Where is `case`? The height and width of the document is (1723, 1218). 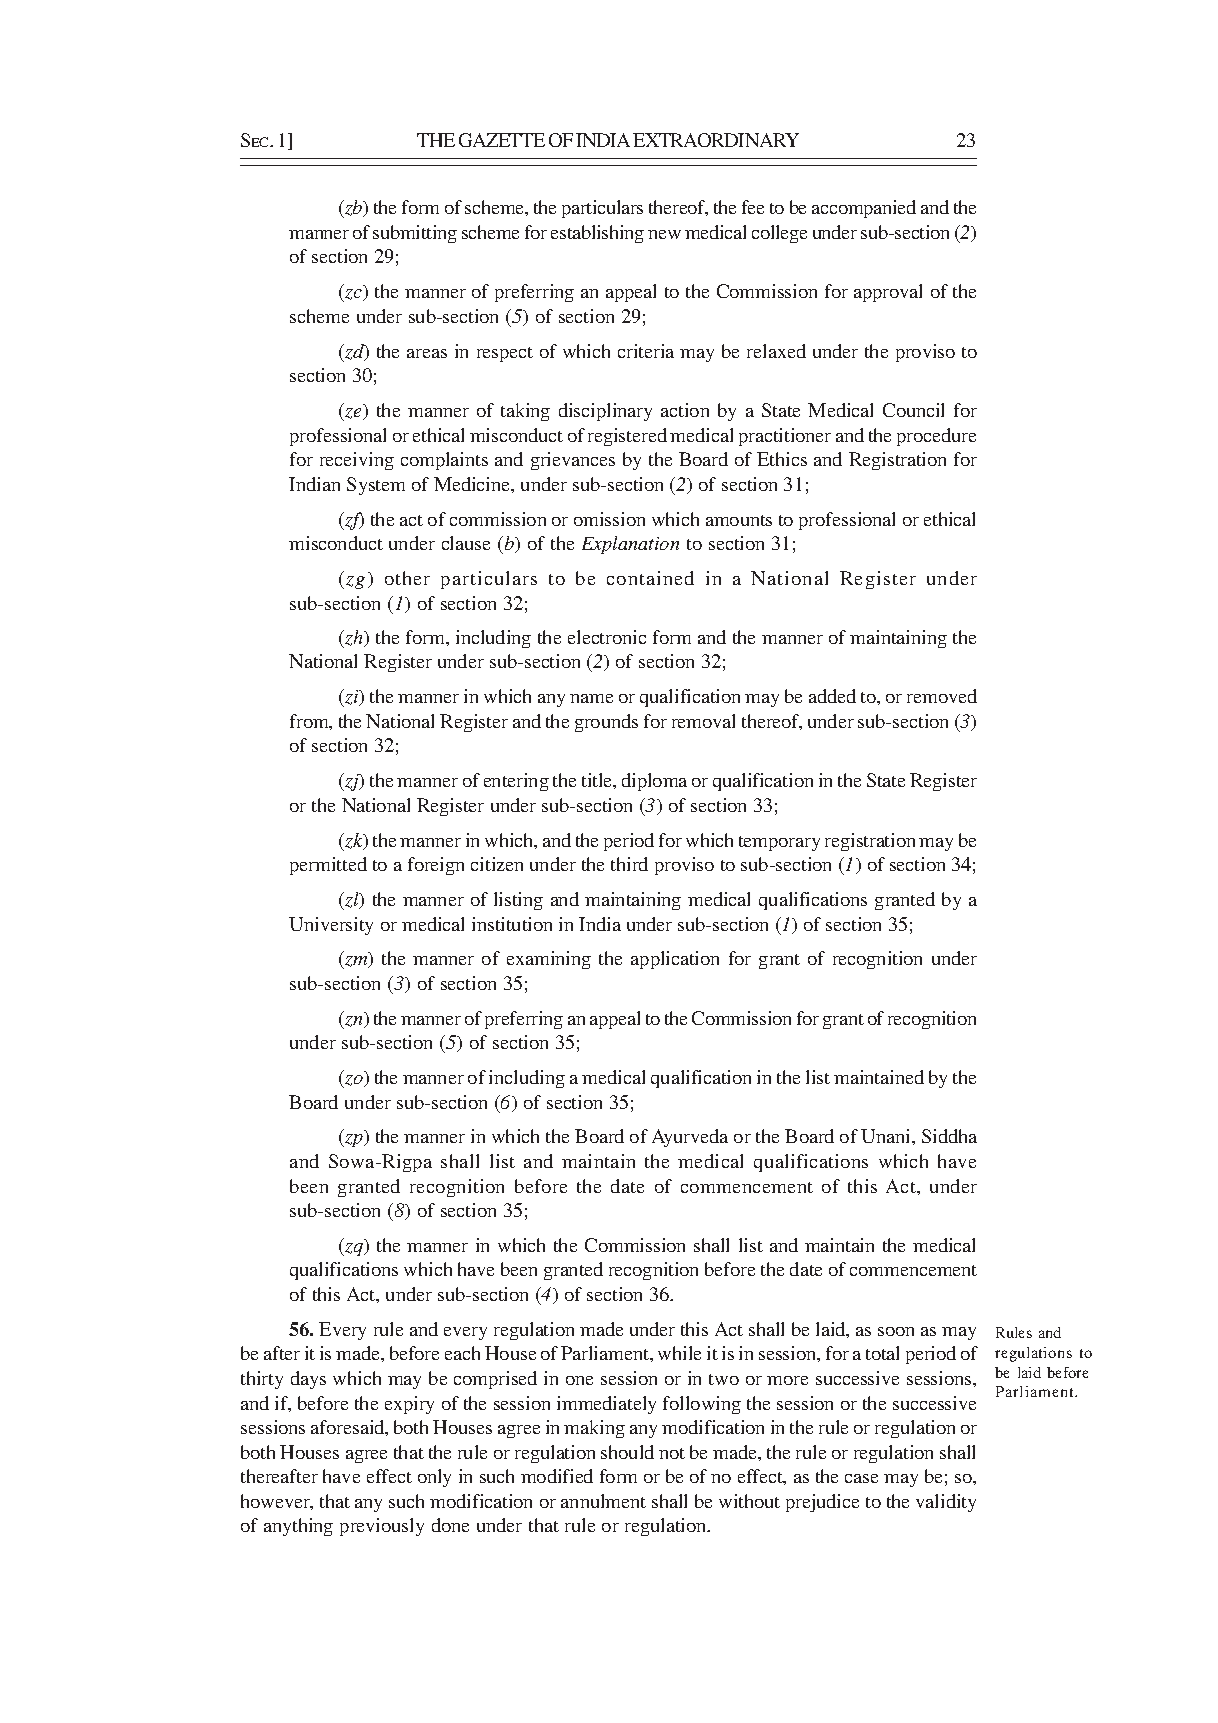
case is located at coordinates (861, 1478).
